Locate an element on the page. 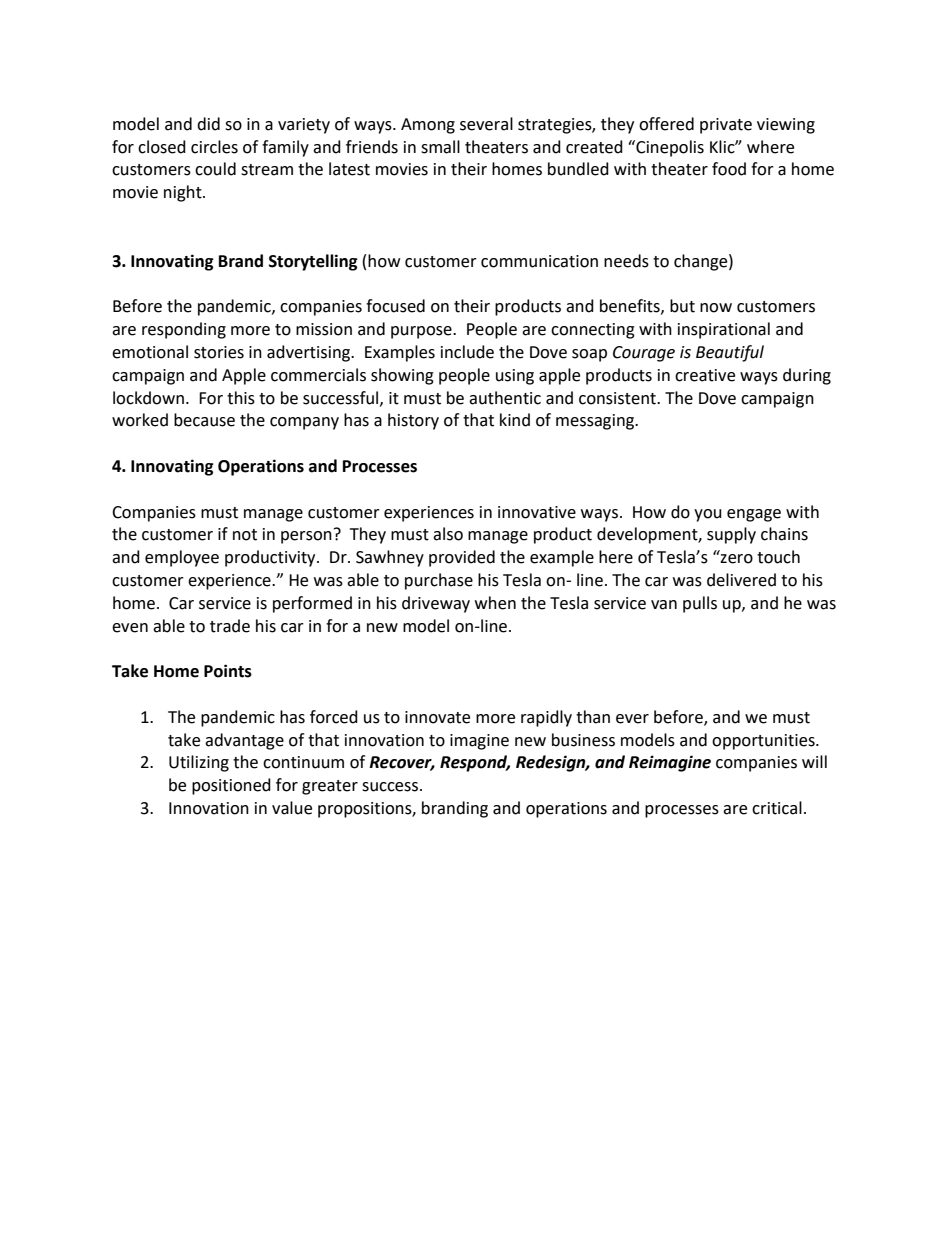  delivered is located at coordinates (741, 580).
